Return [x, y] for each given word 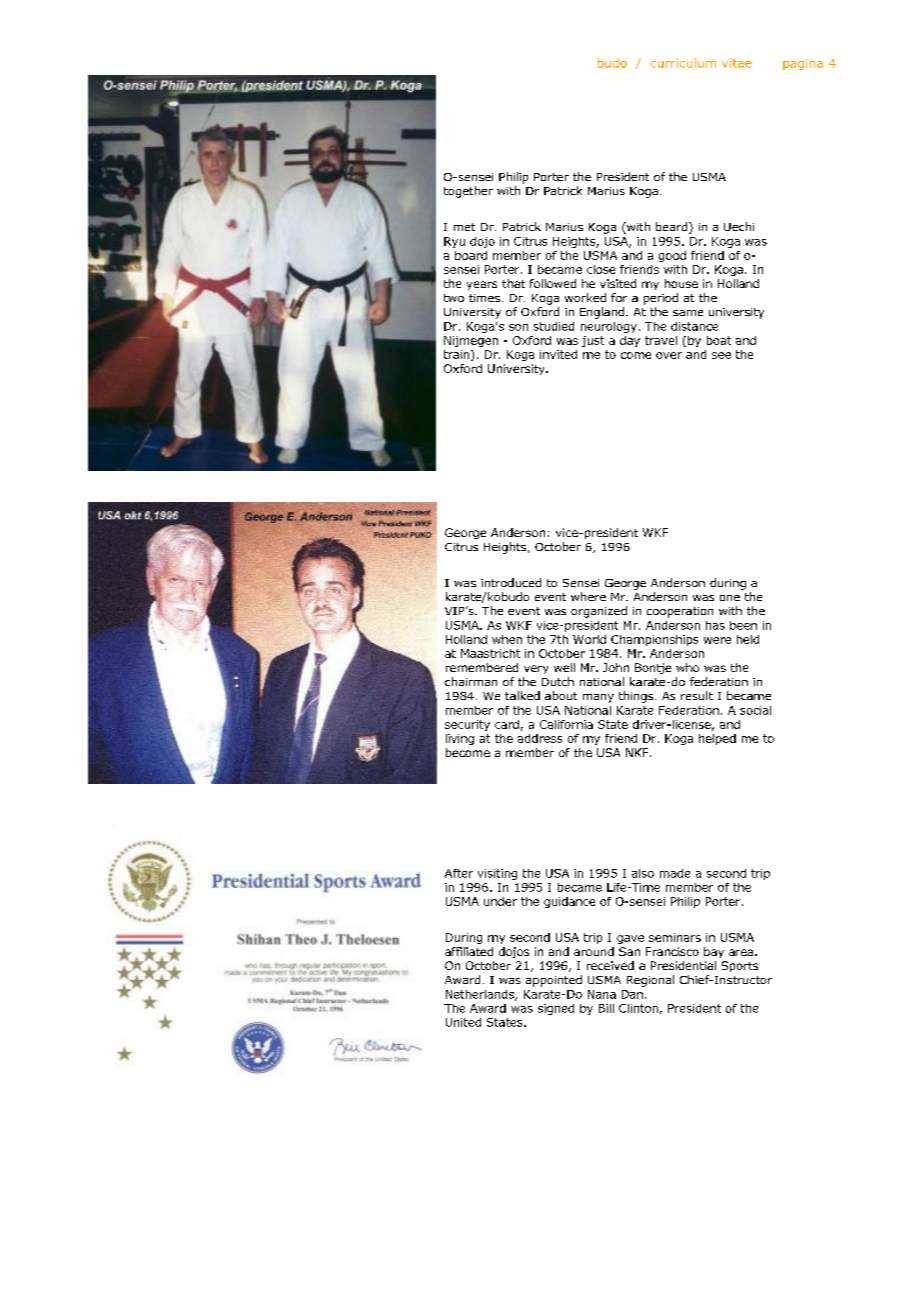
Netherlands [481, 995]
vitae [737, 63]
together [468, 192]
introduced [511, 582]
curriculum [683, 63]
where [588, 596]
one [730, 598]
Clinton [638, 1008]
